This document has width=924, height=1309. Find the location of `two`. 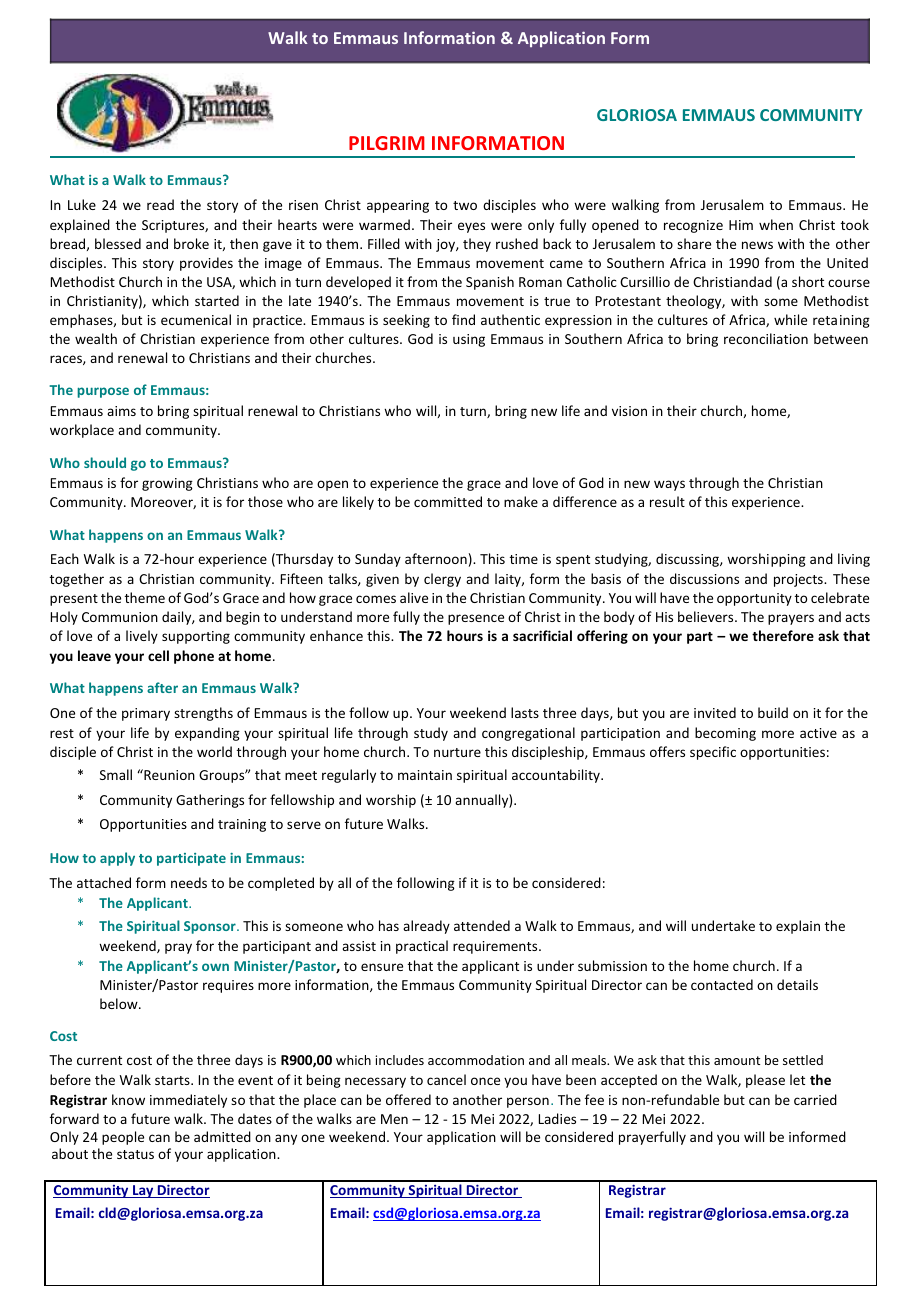

two is located at coordinates (465, 205).
